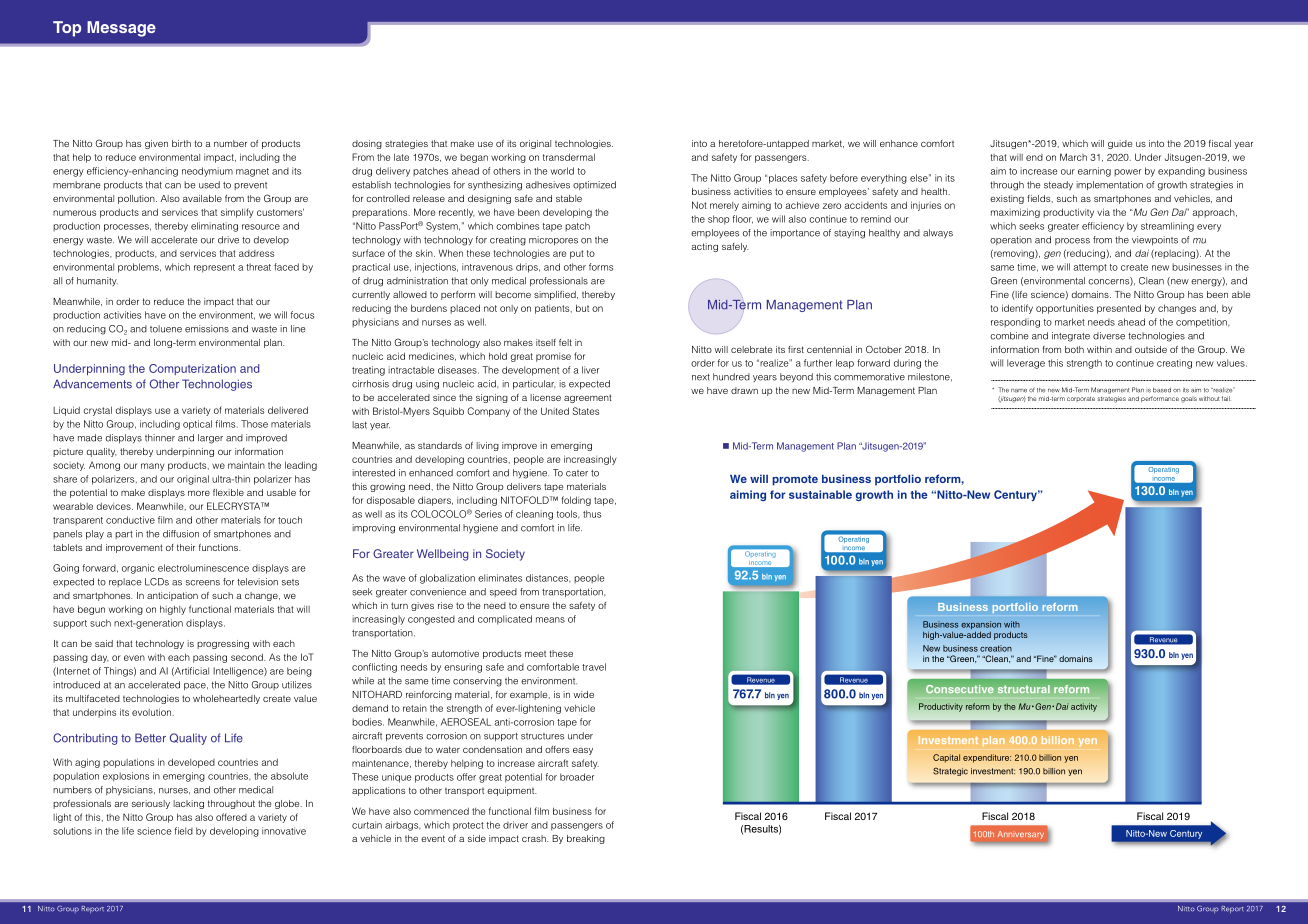 The height and width of the screenshot is (924, 1308). Describe the element at coordinates (586, 411) in the screenshot. I see `States` at that location.
